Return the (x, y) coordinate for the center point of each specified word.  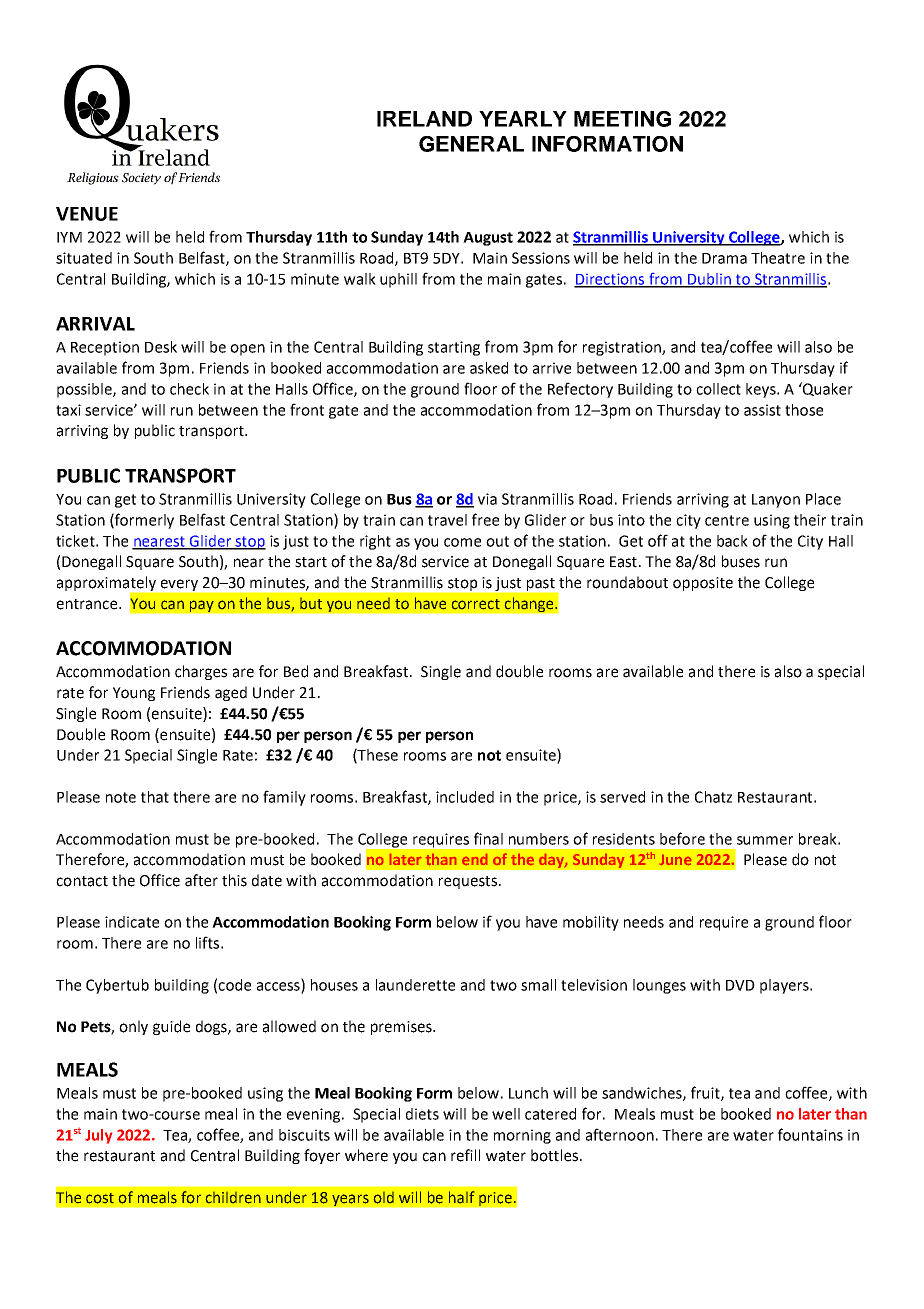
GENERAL (471, 144)
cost (100, 1198)
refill (465, 1155)
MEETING (622, 119)
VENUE (87, 214)
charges (201, 672)
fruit (706, 1093)
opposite (703, 584)
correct (476, 604)
